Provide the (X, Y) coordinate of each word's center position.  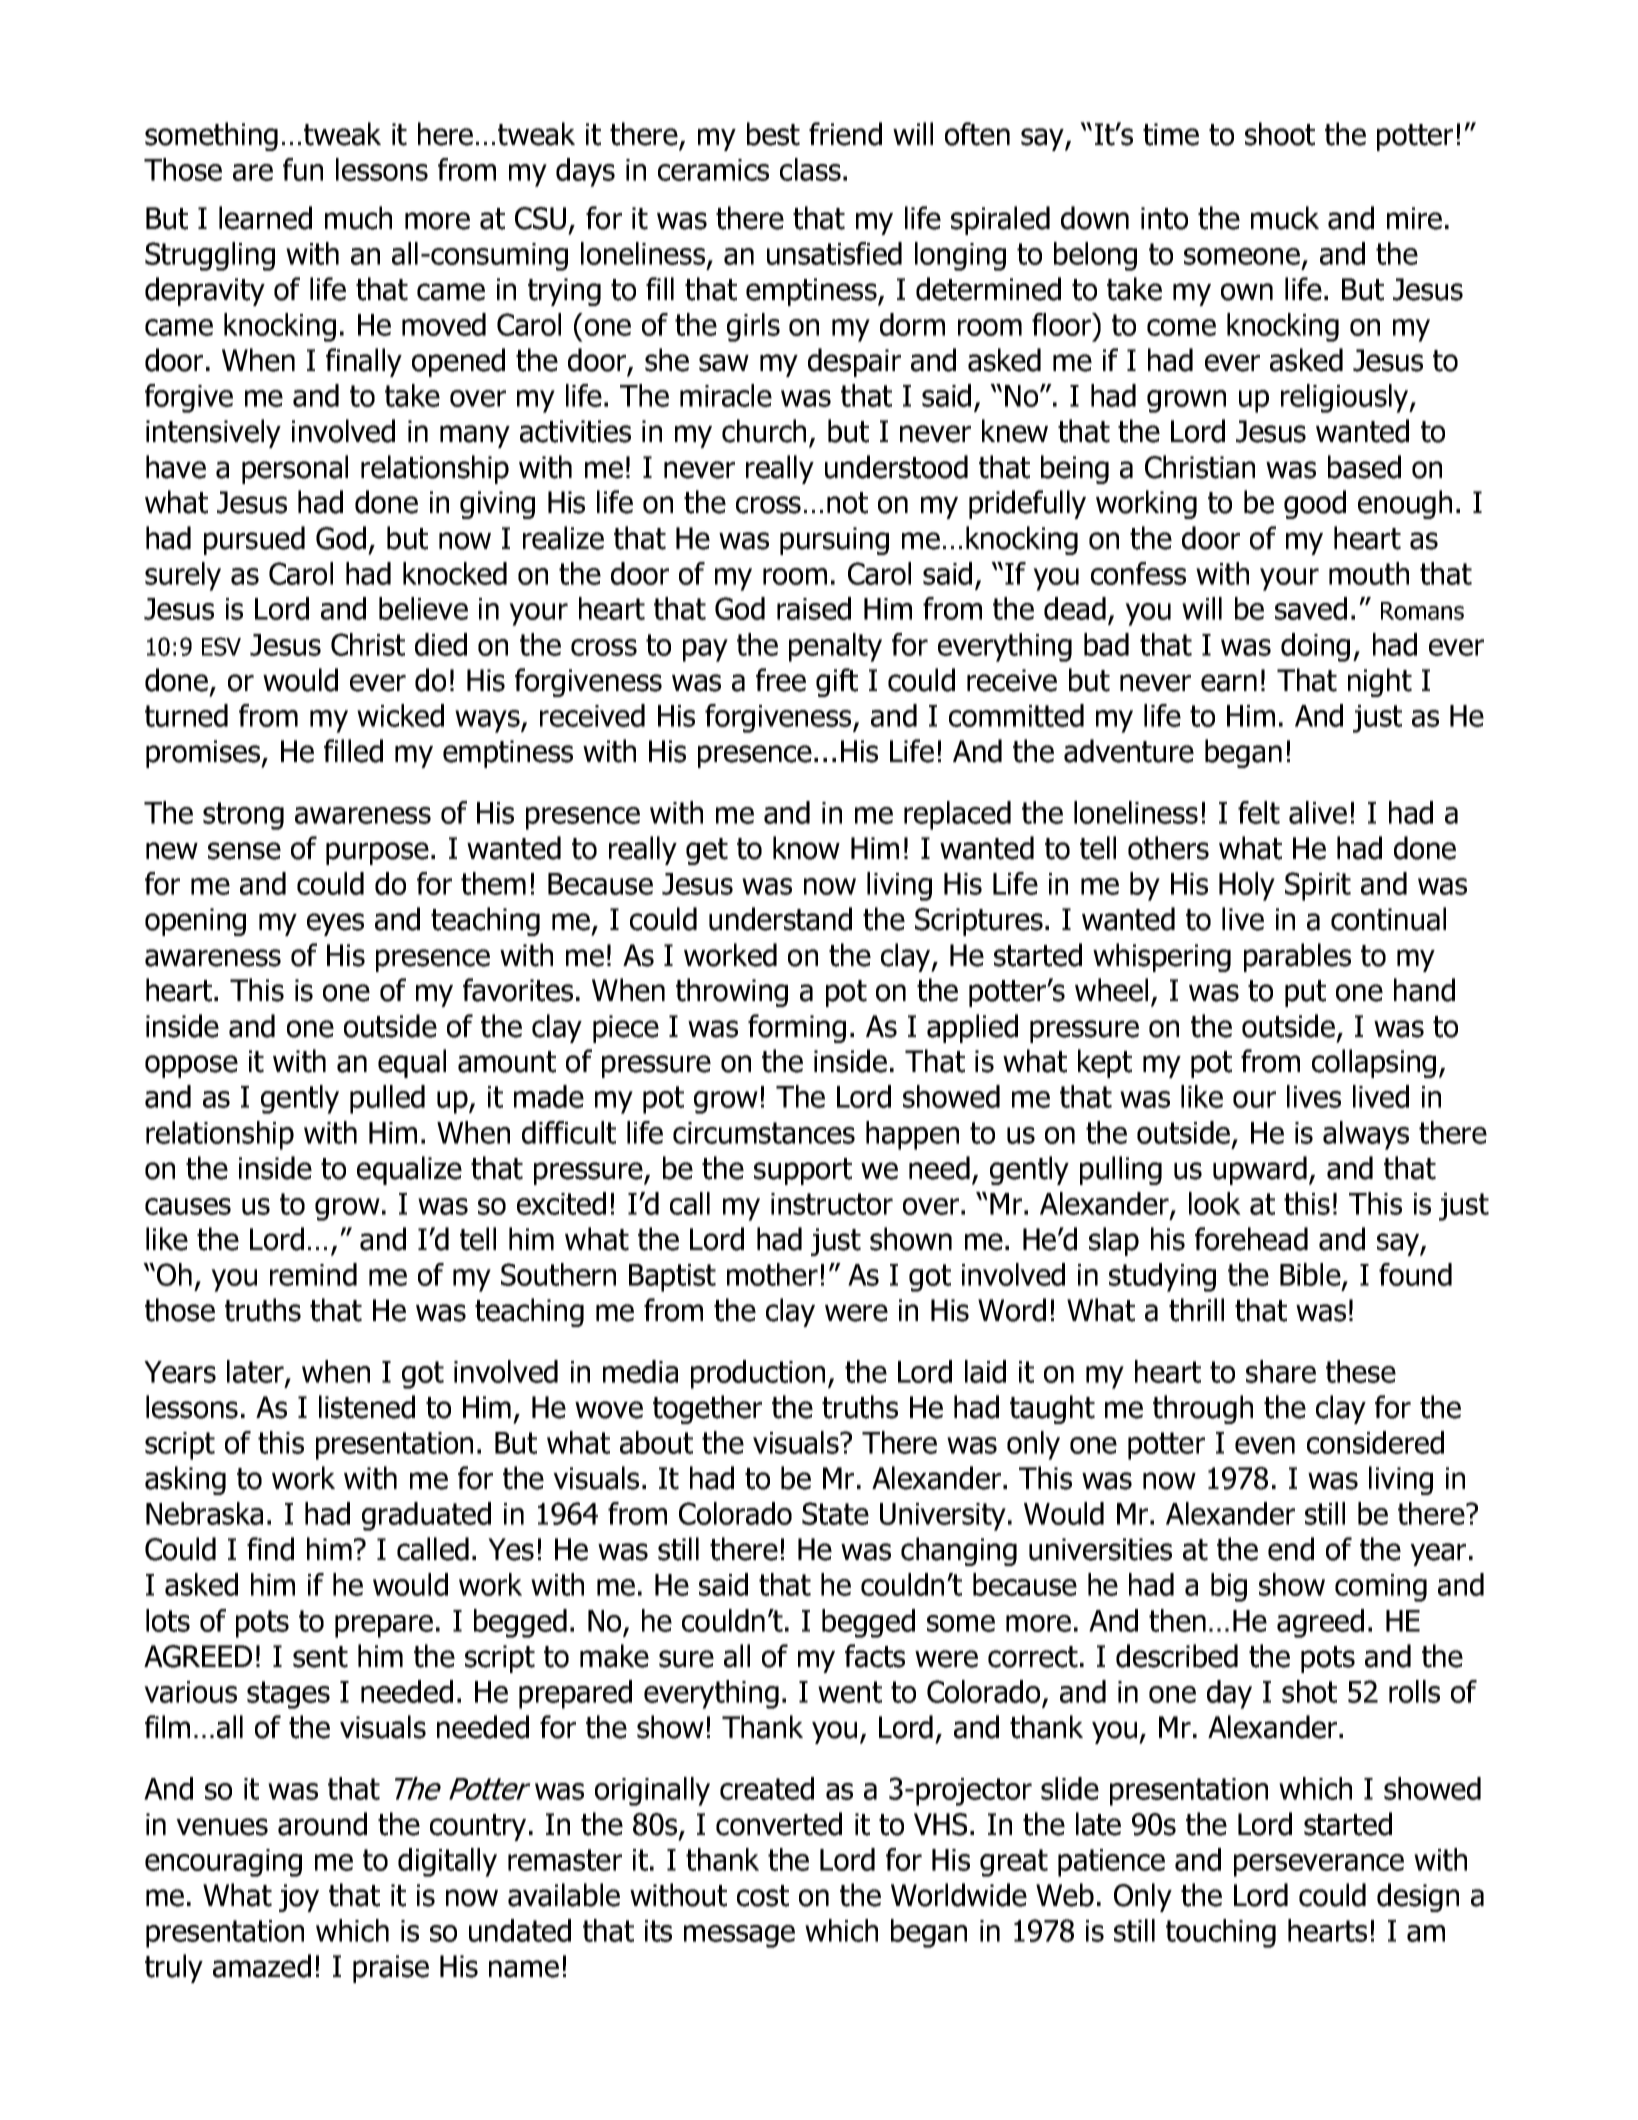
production (758, 1374)
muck (1285, 218)
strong (243, 816)
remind (313, 1274)
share (1281, 1371)
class (810, 169)
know (806, 848)
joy (299, 1898)
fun (303, 169)
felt (1259, 812)
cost (763, 1896)
